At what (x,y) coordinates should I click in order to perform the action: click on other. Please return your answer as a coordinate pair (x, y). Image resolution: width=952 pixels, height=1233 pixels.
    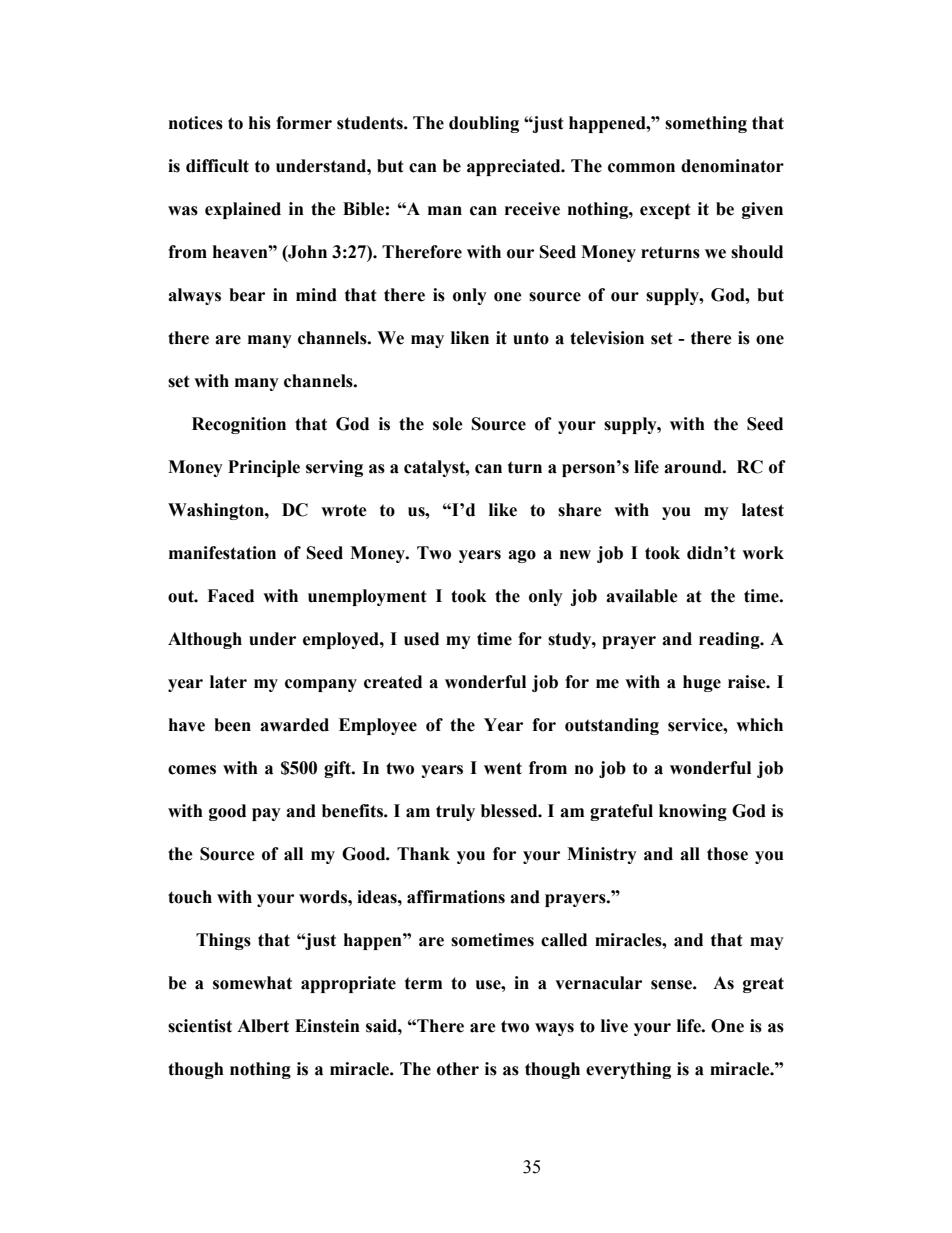
    Looking at the image, I should click on (458, 1069).
